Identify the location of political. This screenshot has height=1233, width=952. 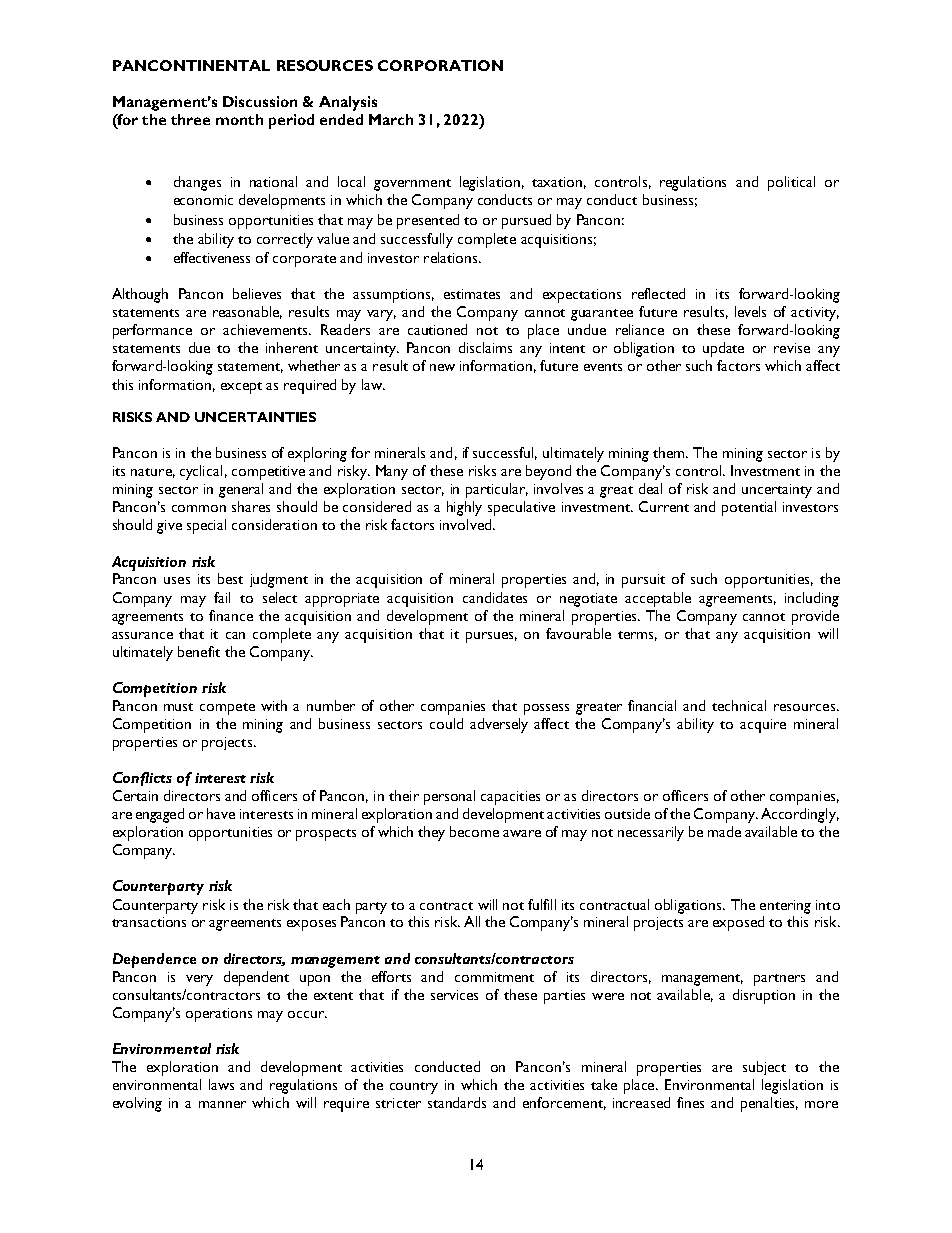
(791, 183).
